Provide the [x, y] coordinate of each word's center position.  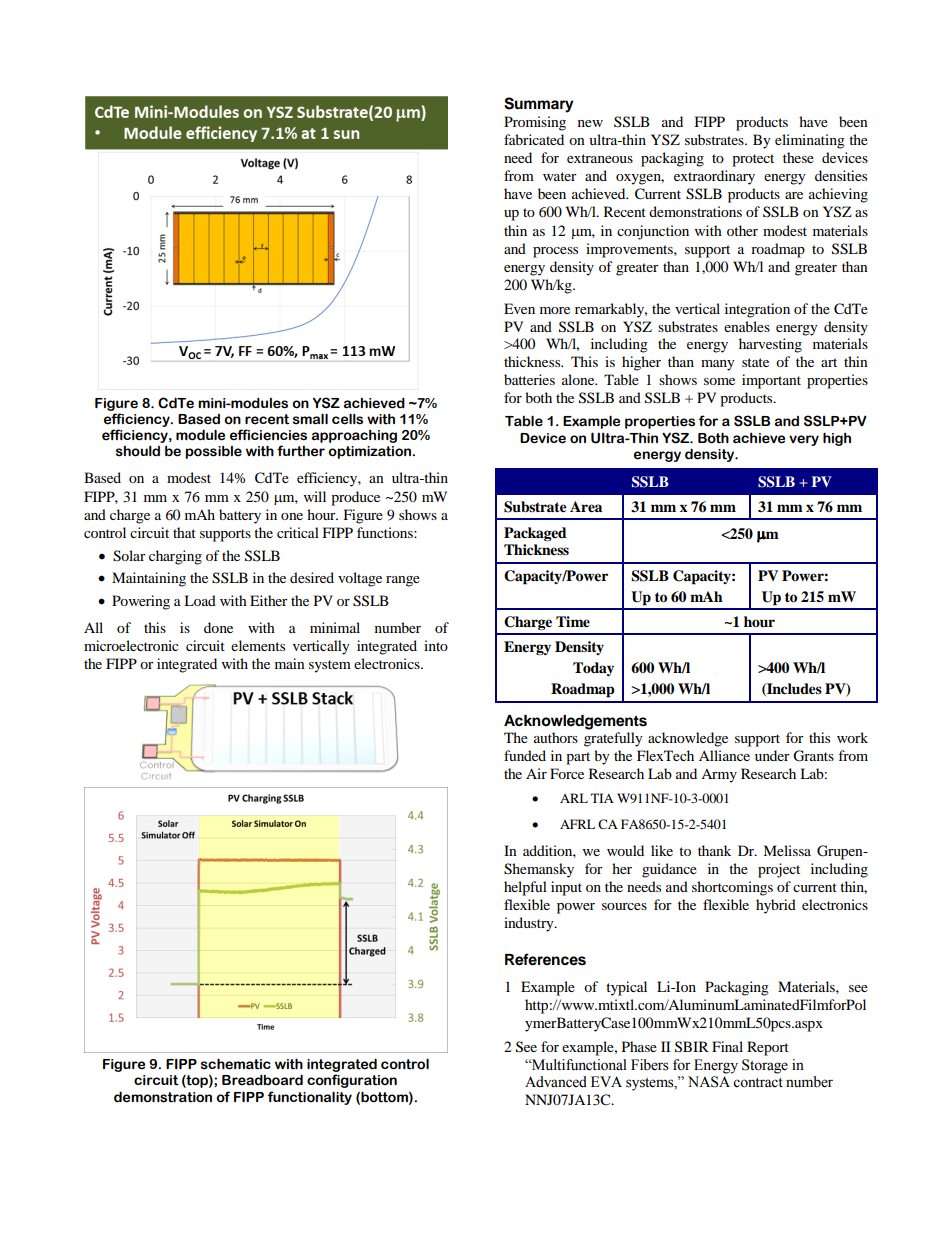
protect [753, 160]
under [772, 755]
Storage [765, 1066]
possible [213, 452]
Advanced [556, 1082]
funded [525, 755]
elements [258, 645]
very [804, 440]
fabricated [534, 139]
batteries [529, 379]
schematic [236, 1064]
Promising [535, 123]
